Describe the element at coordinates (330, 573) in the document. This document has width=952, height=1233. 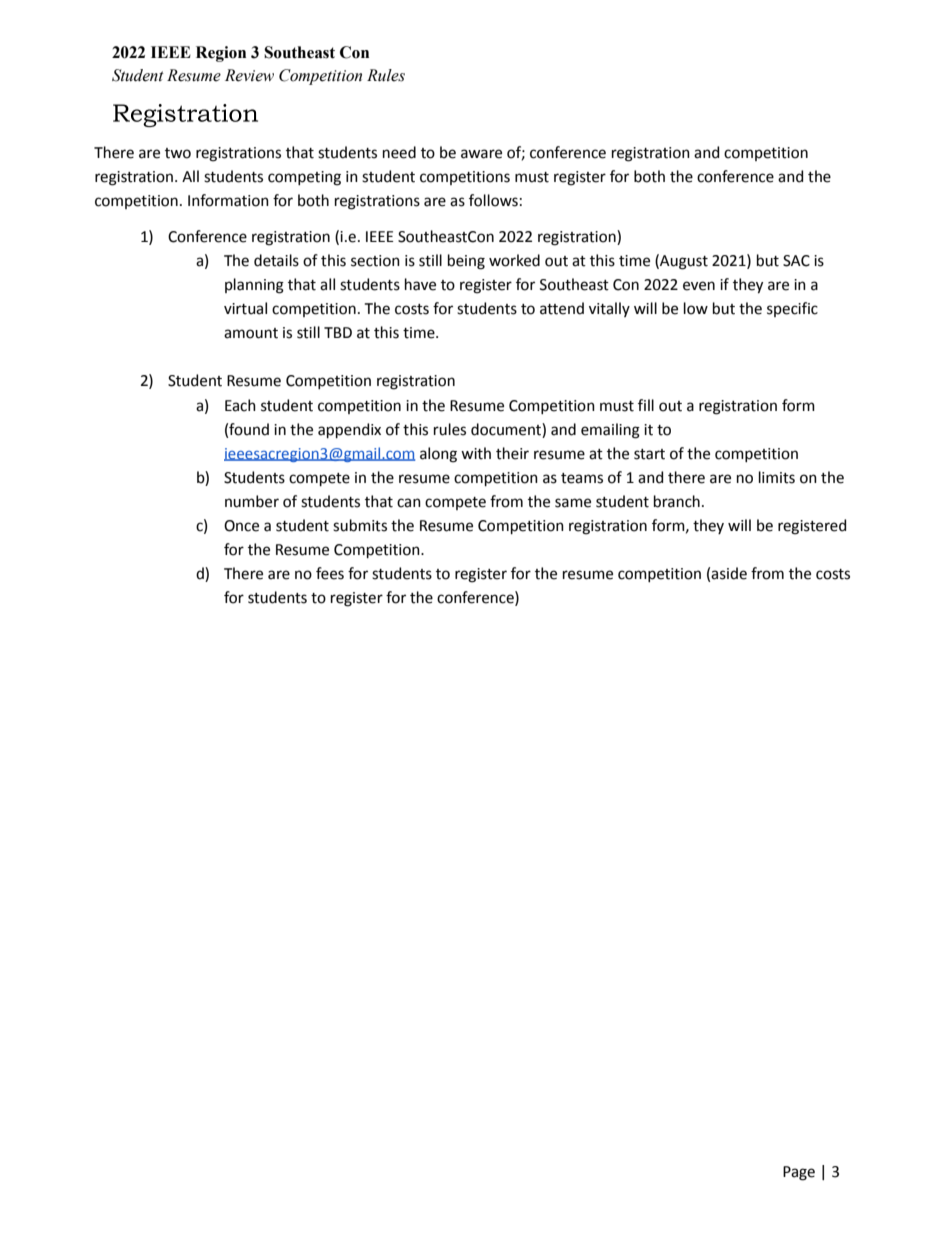
I see `fees` at that location.
